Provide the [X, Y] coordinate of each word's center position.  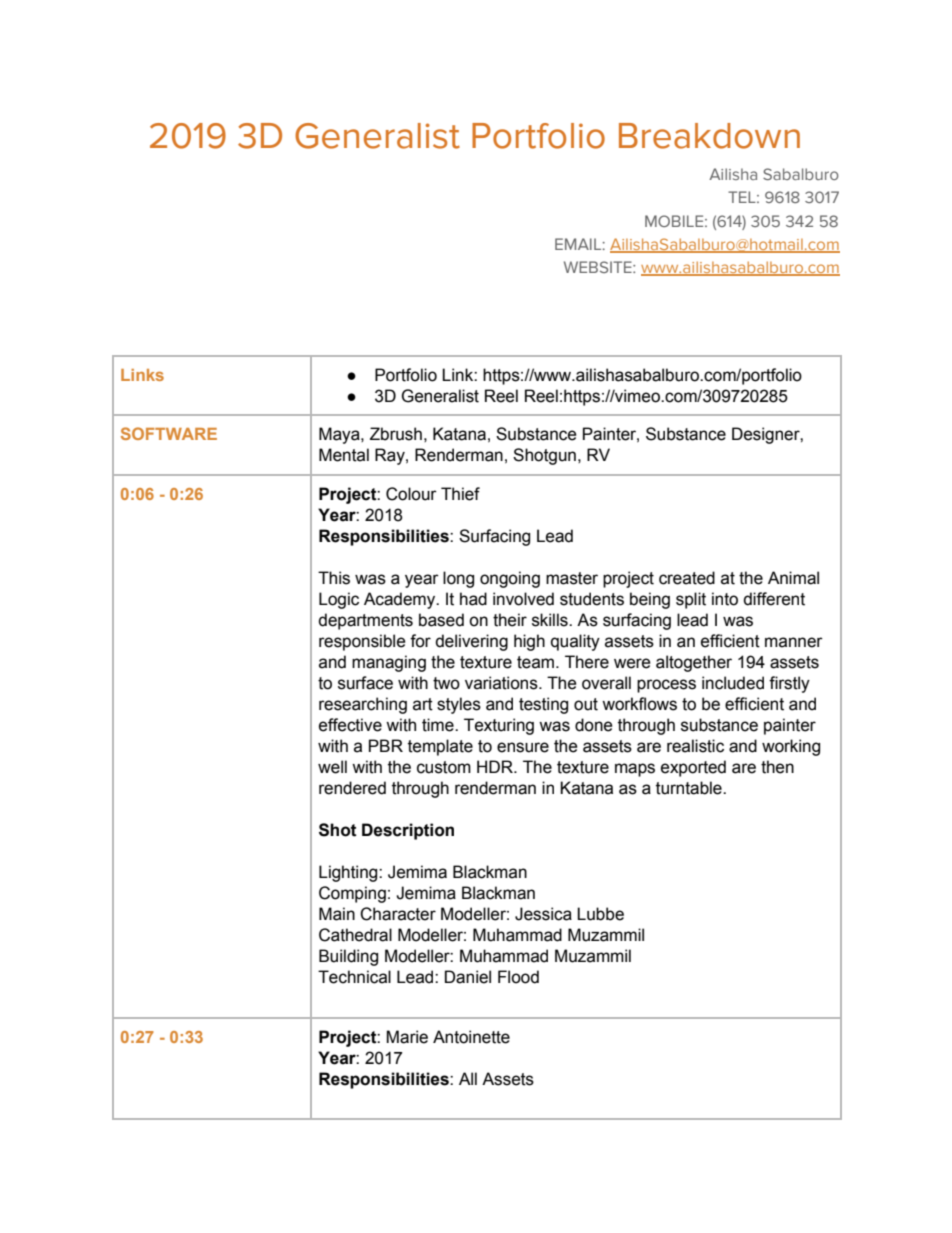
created [687, 578]
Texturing [499, 726]
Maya [340, 435]
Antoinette [471, 1037]
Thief [460, 494]
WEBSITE [599, 267]
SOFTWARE [169, 433]
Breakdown [709, 136]
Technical [354, 977]
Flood [518, 977]
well [332, 767]
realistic [695, 746]
